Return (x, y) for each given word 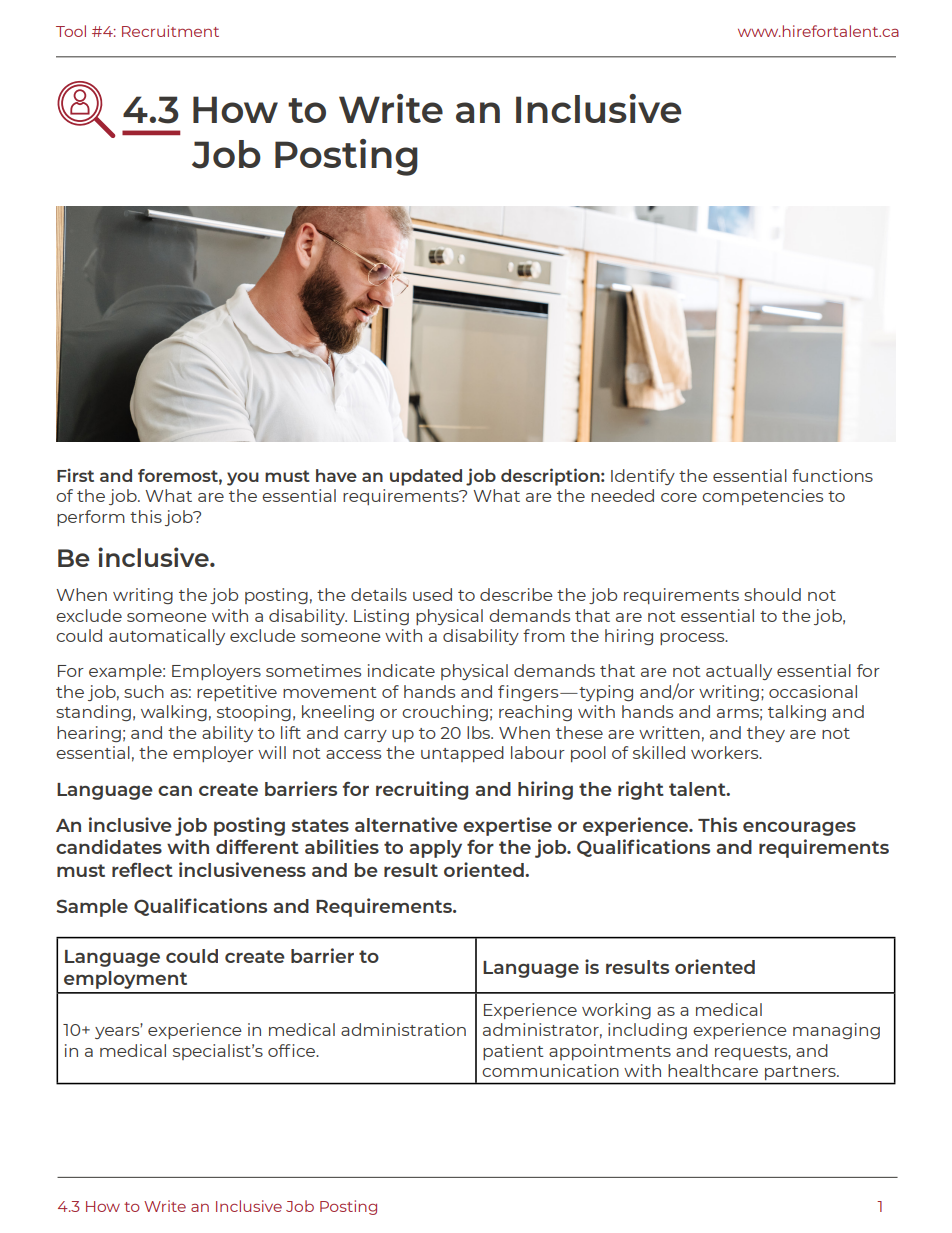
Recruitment (170, 31)
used (432, 594)
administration (403, 1029)
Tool (71, 31)
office (293, 1050)
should (772, 594)
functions (832, 475)
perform (91, 518)
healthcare (713, 1070)
